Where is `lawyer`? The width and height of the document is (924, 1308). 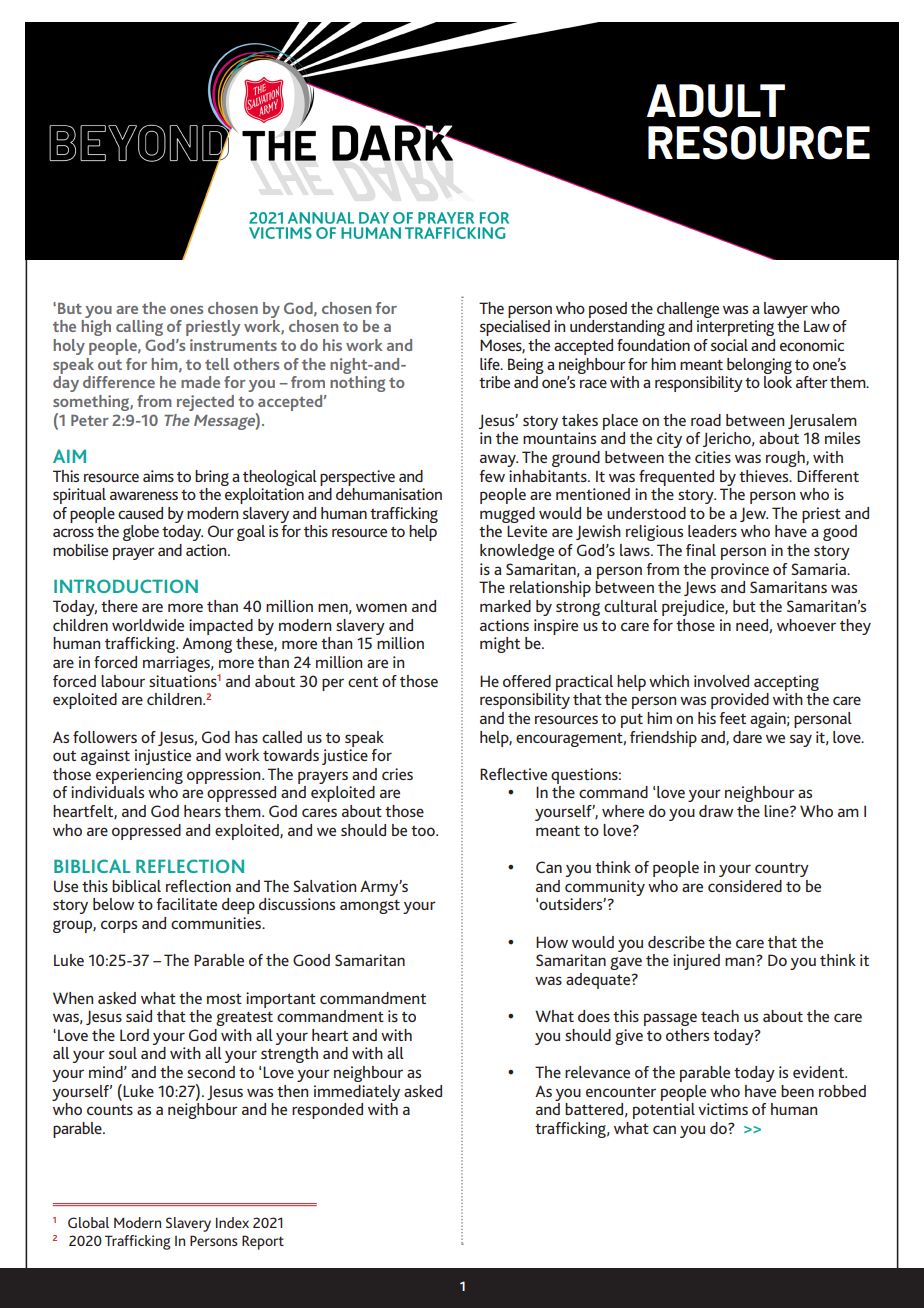
lawyer is located at coordinates (786, 310).
